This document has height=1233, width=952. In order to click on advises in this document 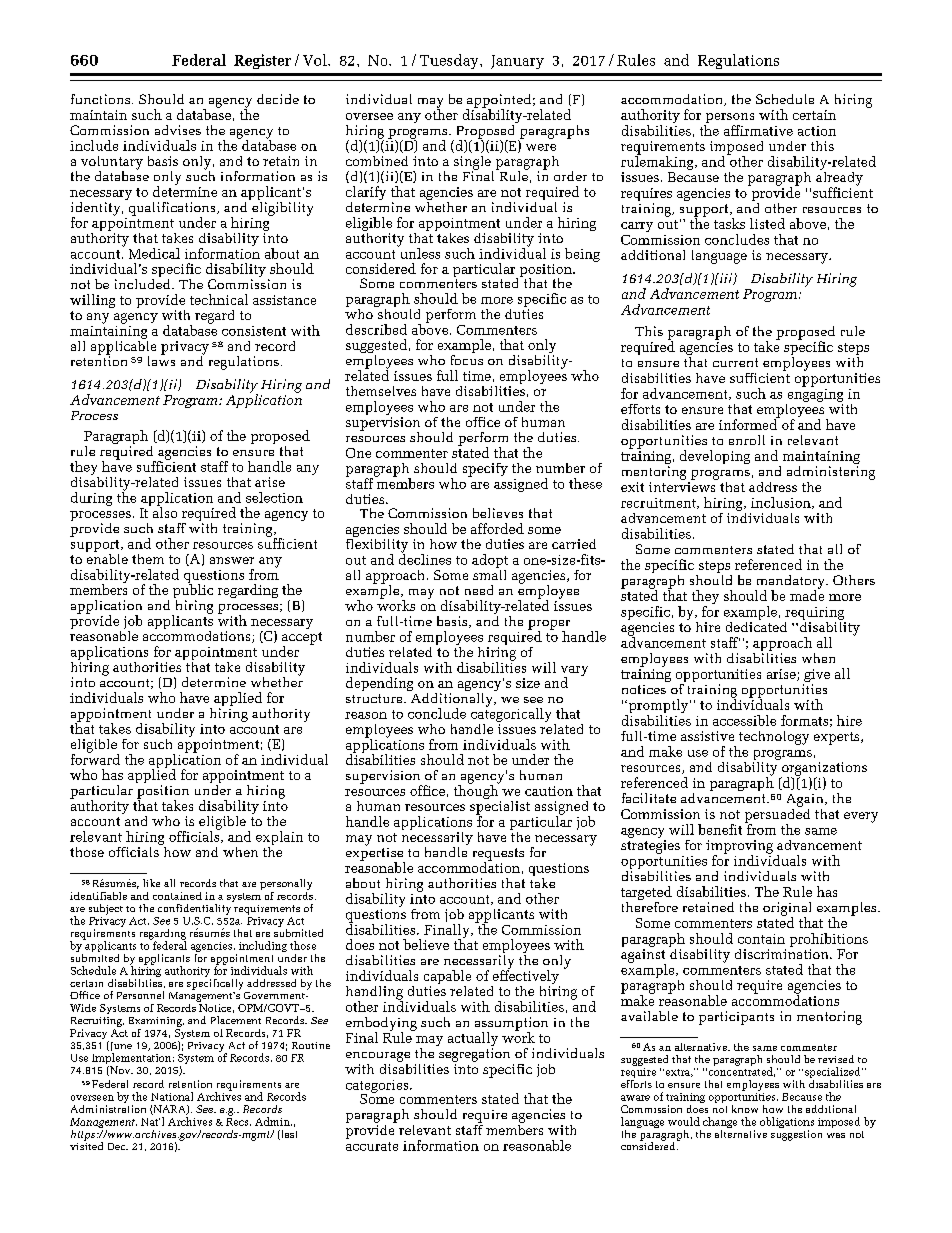, I will do `click(178, 130)`.
